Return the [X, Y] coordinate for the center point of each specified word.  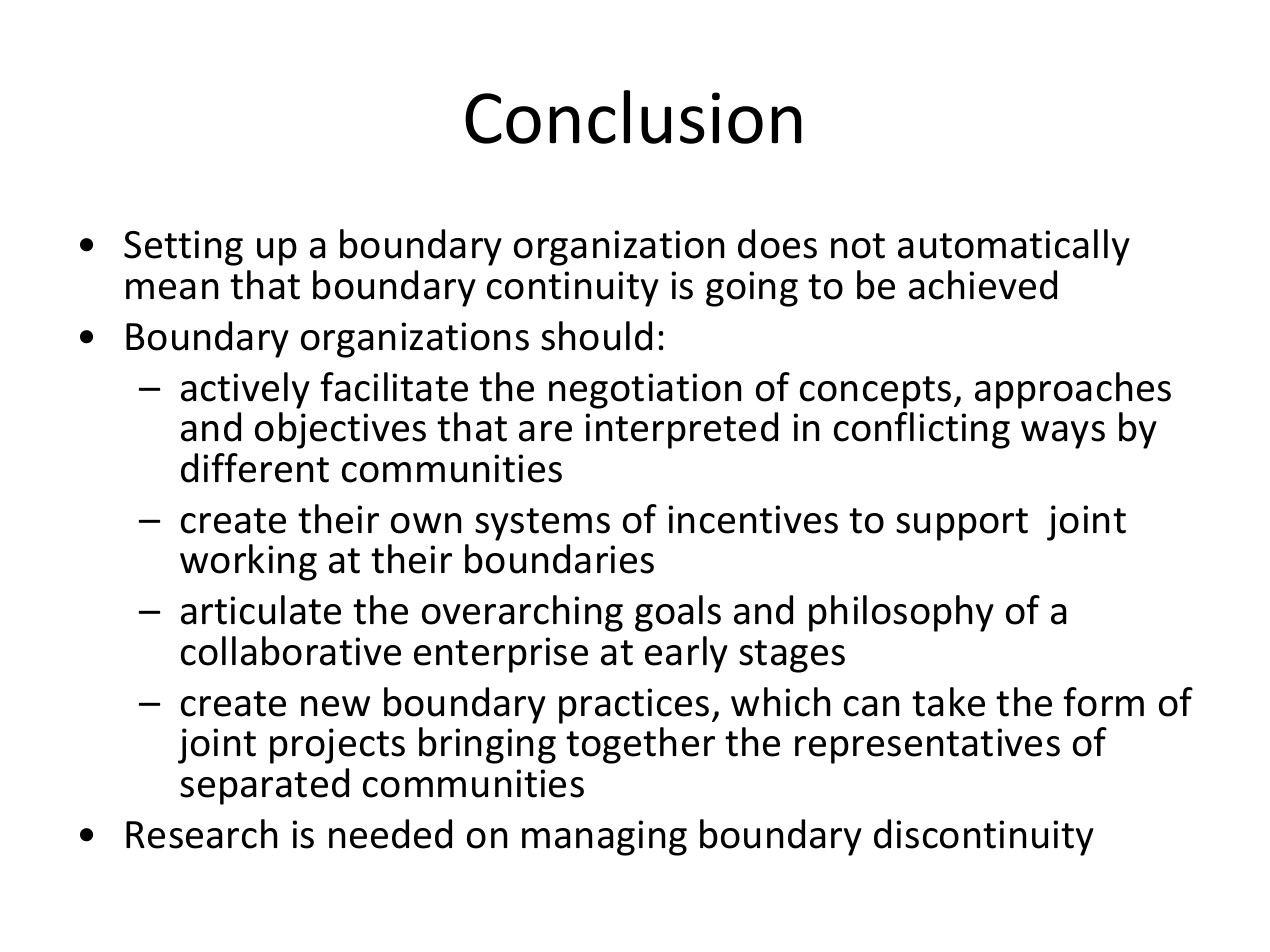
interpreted [681, 430]
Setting [183, 248]
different [255, 468]
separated [264, 786]
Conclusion [633, 117]
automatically [1014, 247]
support [962, 524]
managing [604, 838]
